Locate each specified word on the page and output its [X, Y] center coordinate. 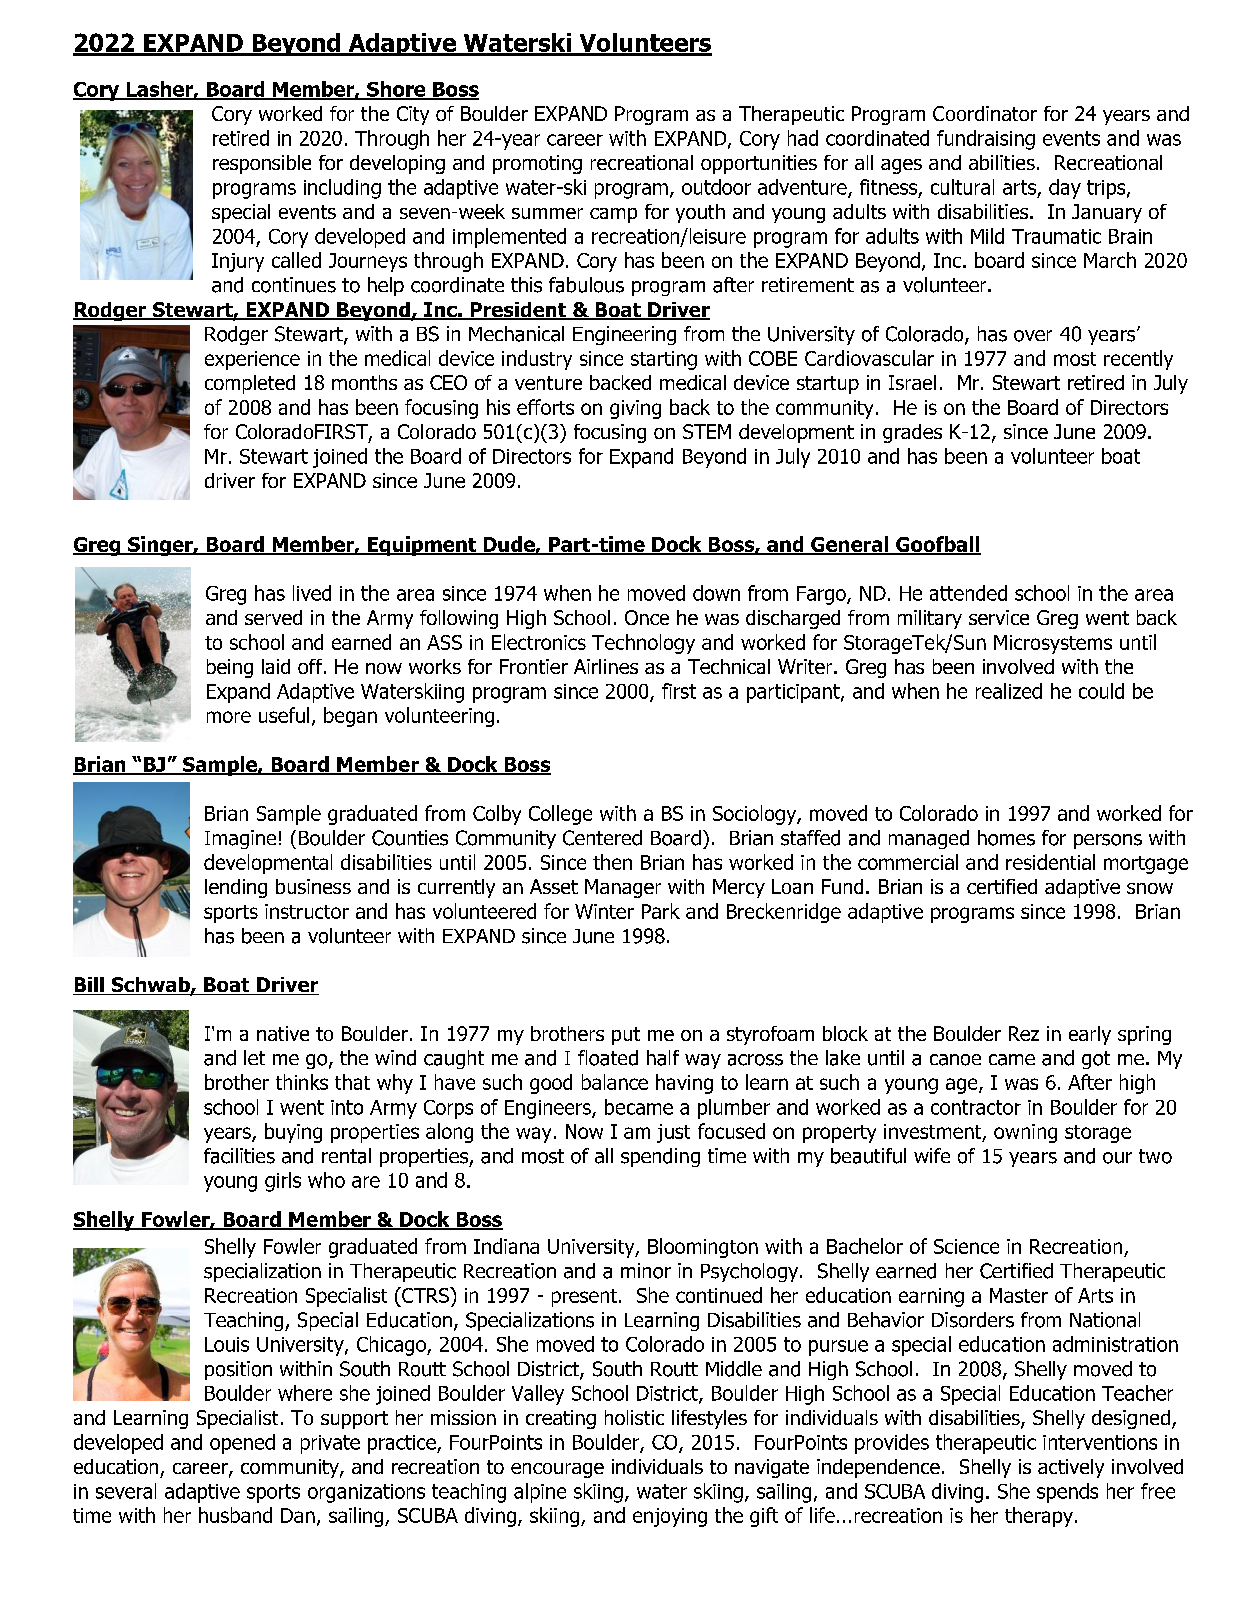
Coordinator [985, 113]
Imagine [240, 839]
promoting [537, 164]
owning [1025, 1133]
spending [660, 1157]
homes [1006, 838]
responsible [262, 164]
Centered [602, 838]
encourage [557, 1470]
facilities [239, 1156]
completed [250, 384]
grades [912, 433]
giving [635, 409]
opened [242, 1444]
